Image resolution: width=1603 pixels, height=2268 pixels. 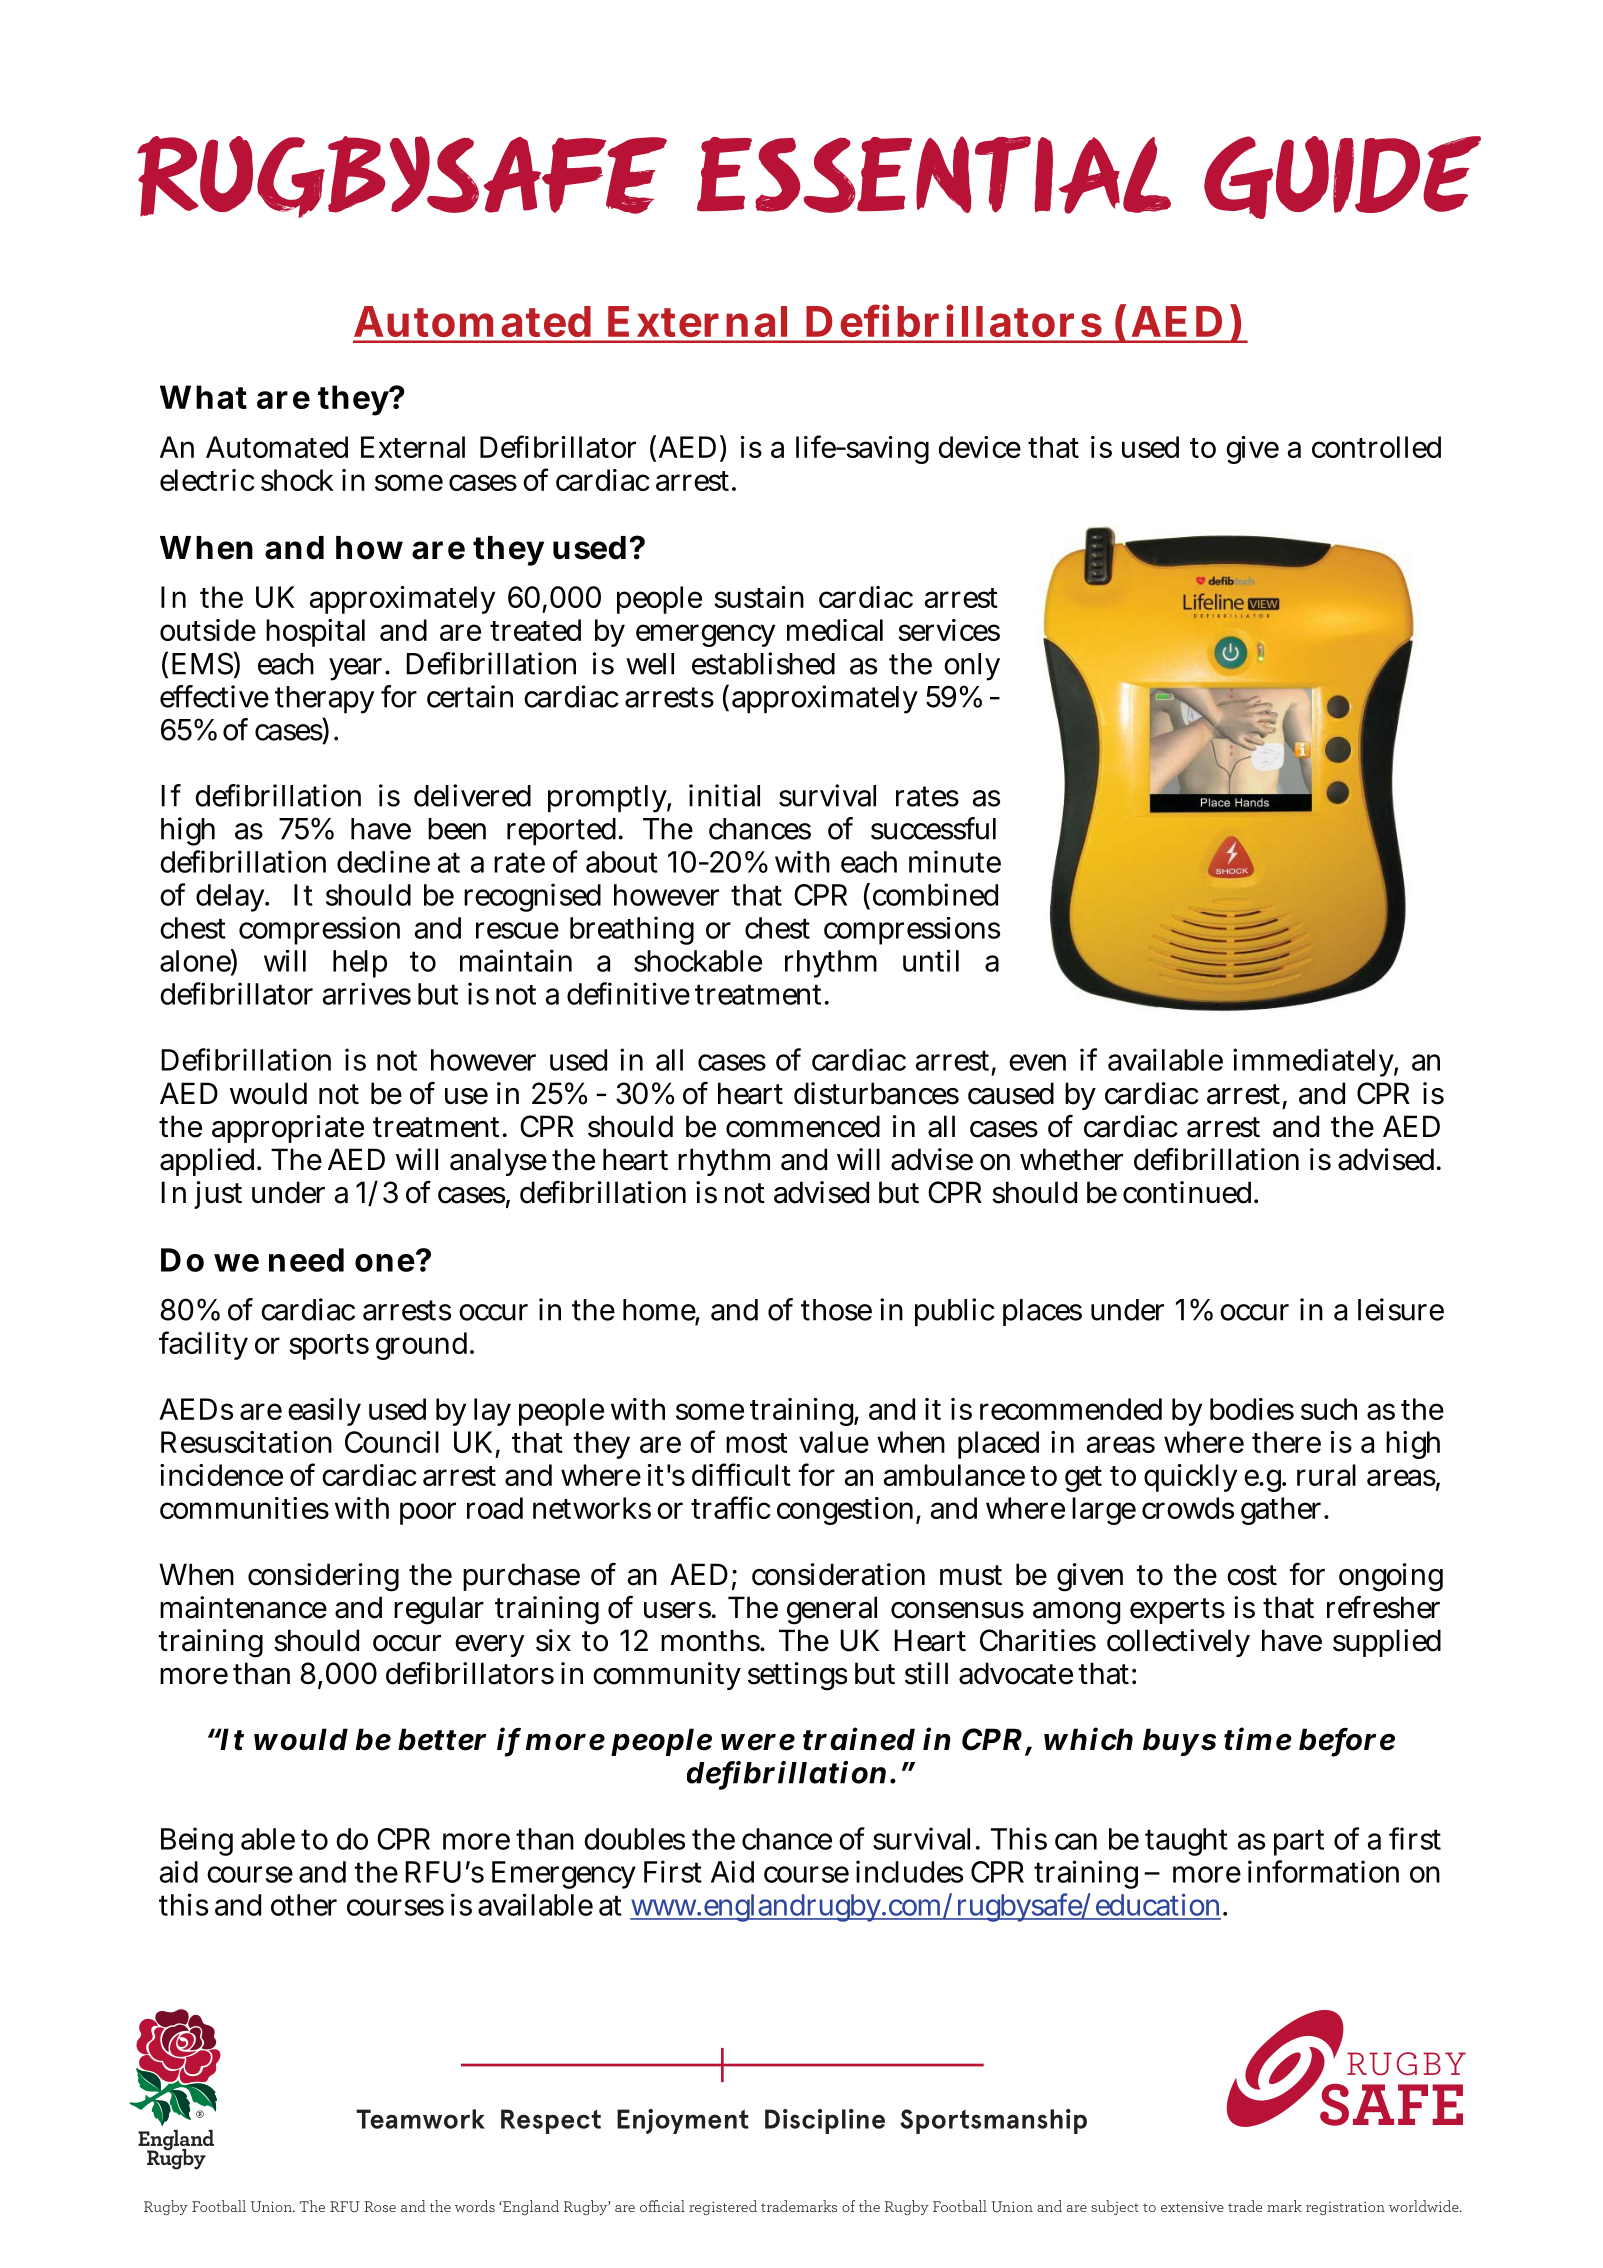 I want to click on need, so click(x=306, y=1260).
